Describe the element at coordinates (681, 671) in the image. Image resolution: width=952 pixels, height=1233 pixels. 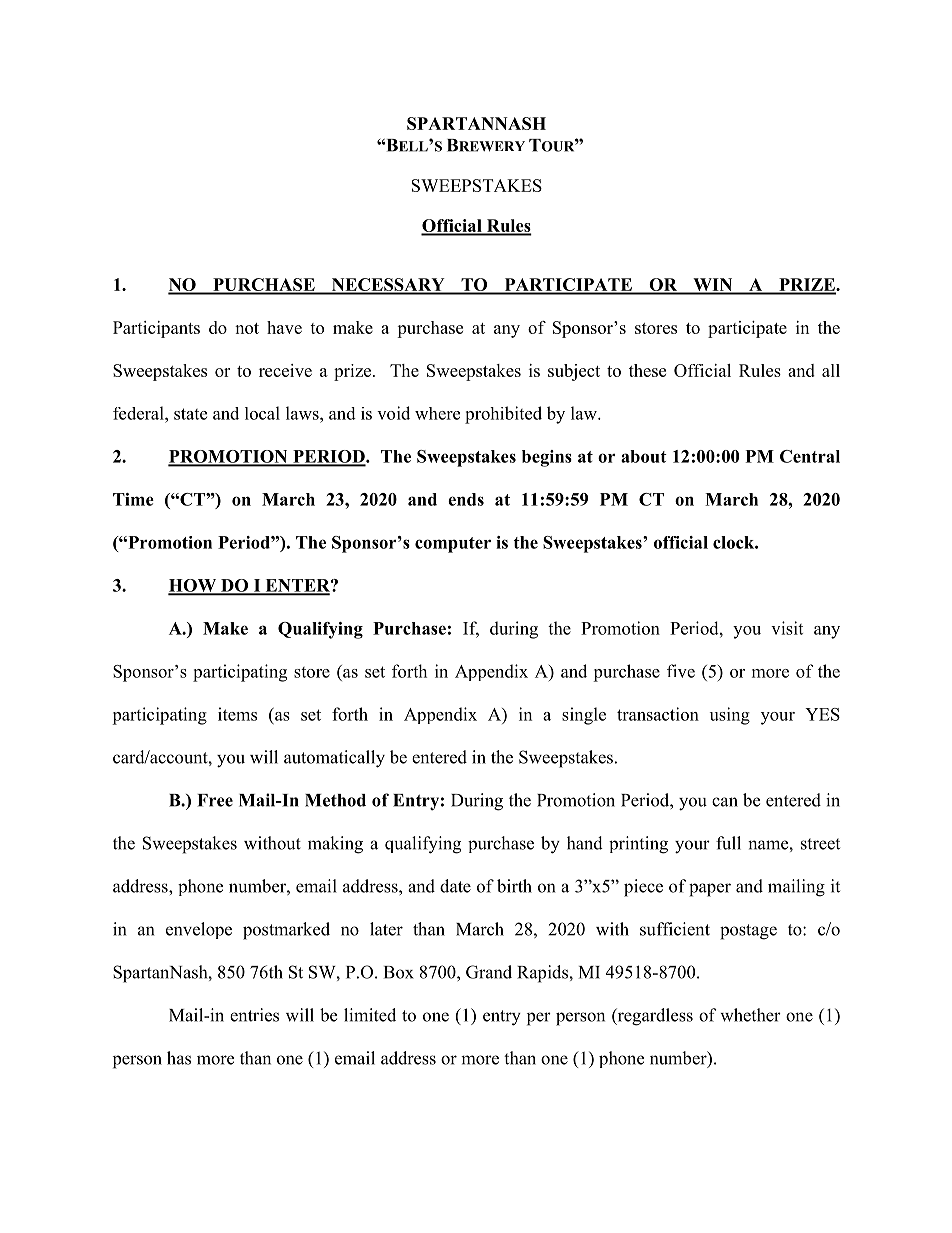
I see `five` at that location.
